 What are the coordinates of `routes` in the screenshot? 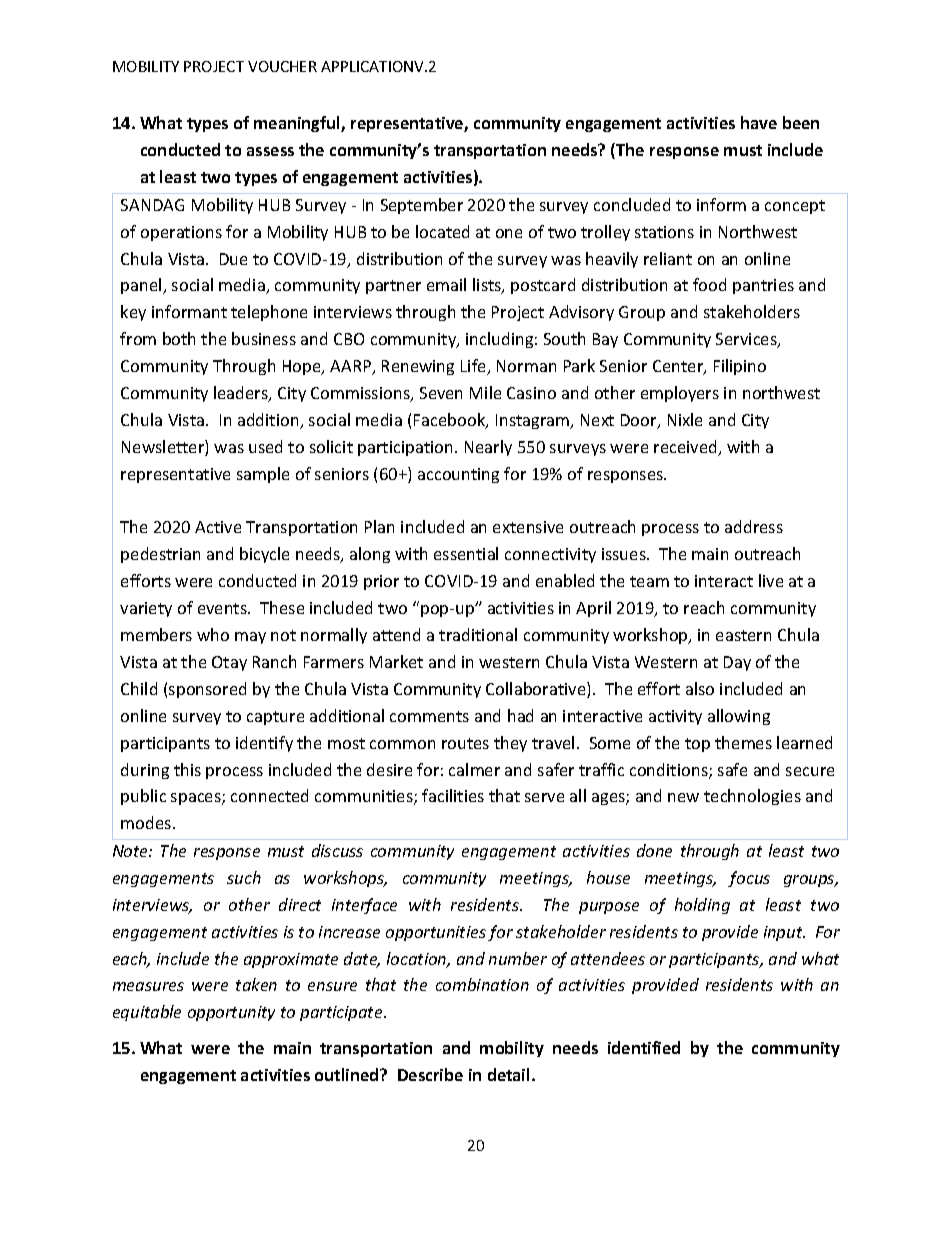 It's located at (465, 743).
